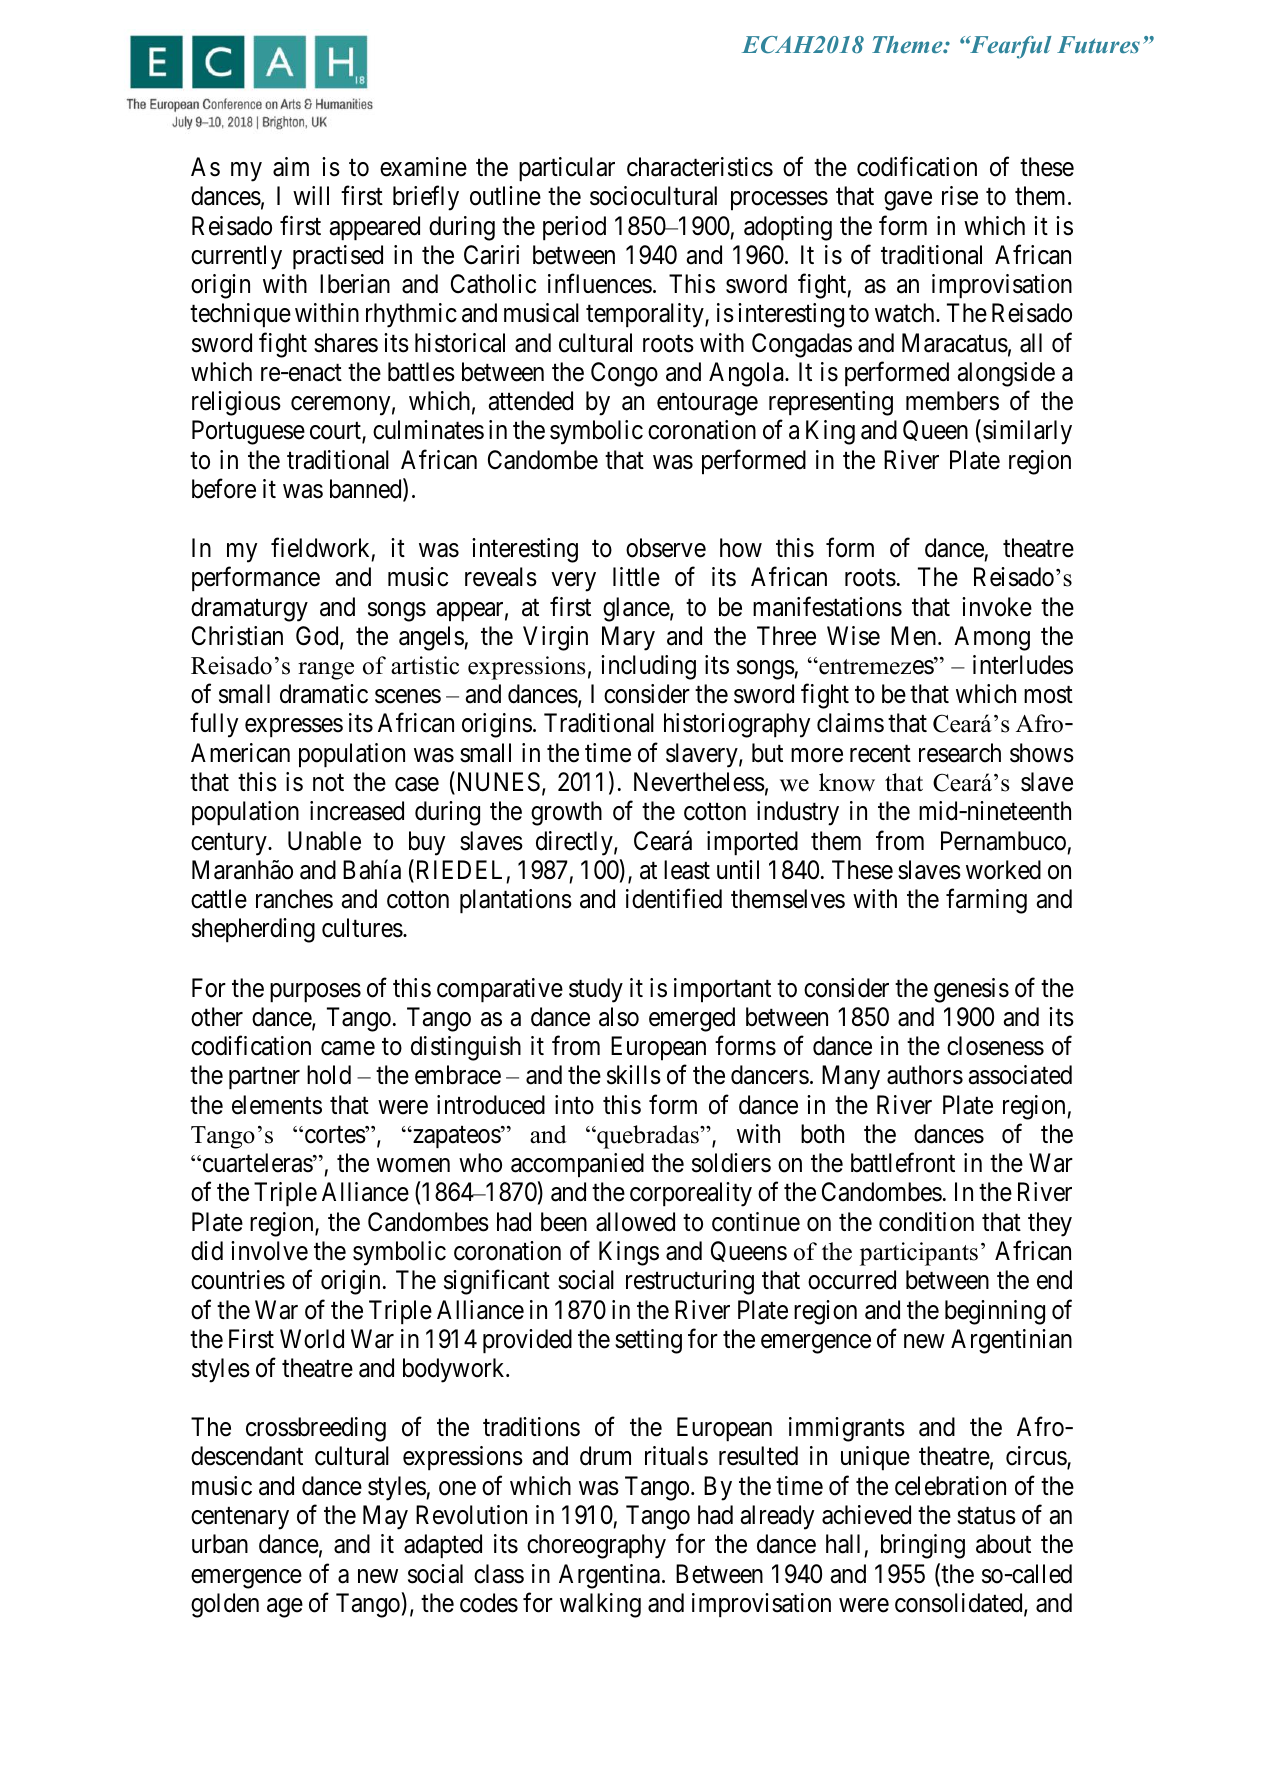 The height and width of the image is (1786, 1263). What do you see at coordinates (1098, 44) in the image?
I see `Futures` at bounding box center [1098, 44].
